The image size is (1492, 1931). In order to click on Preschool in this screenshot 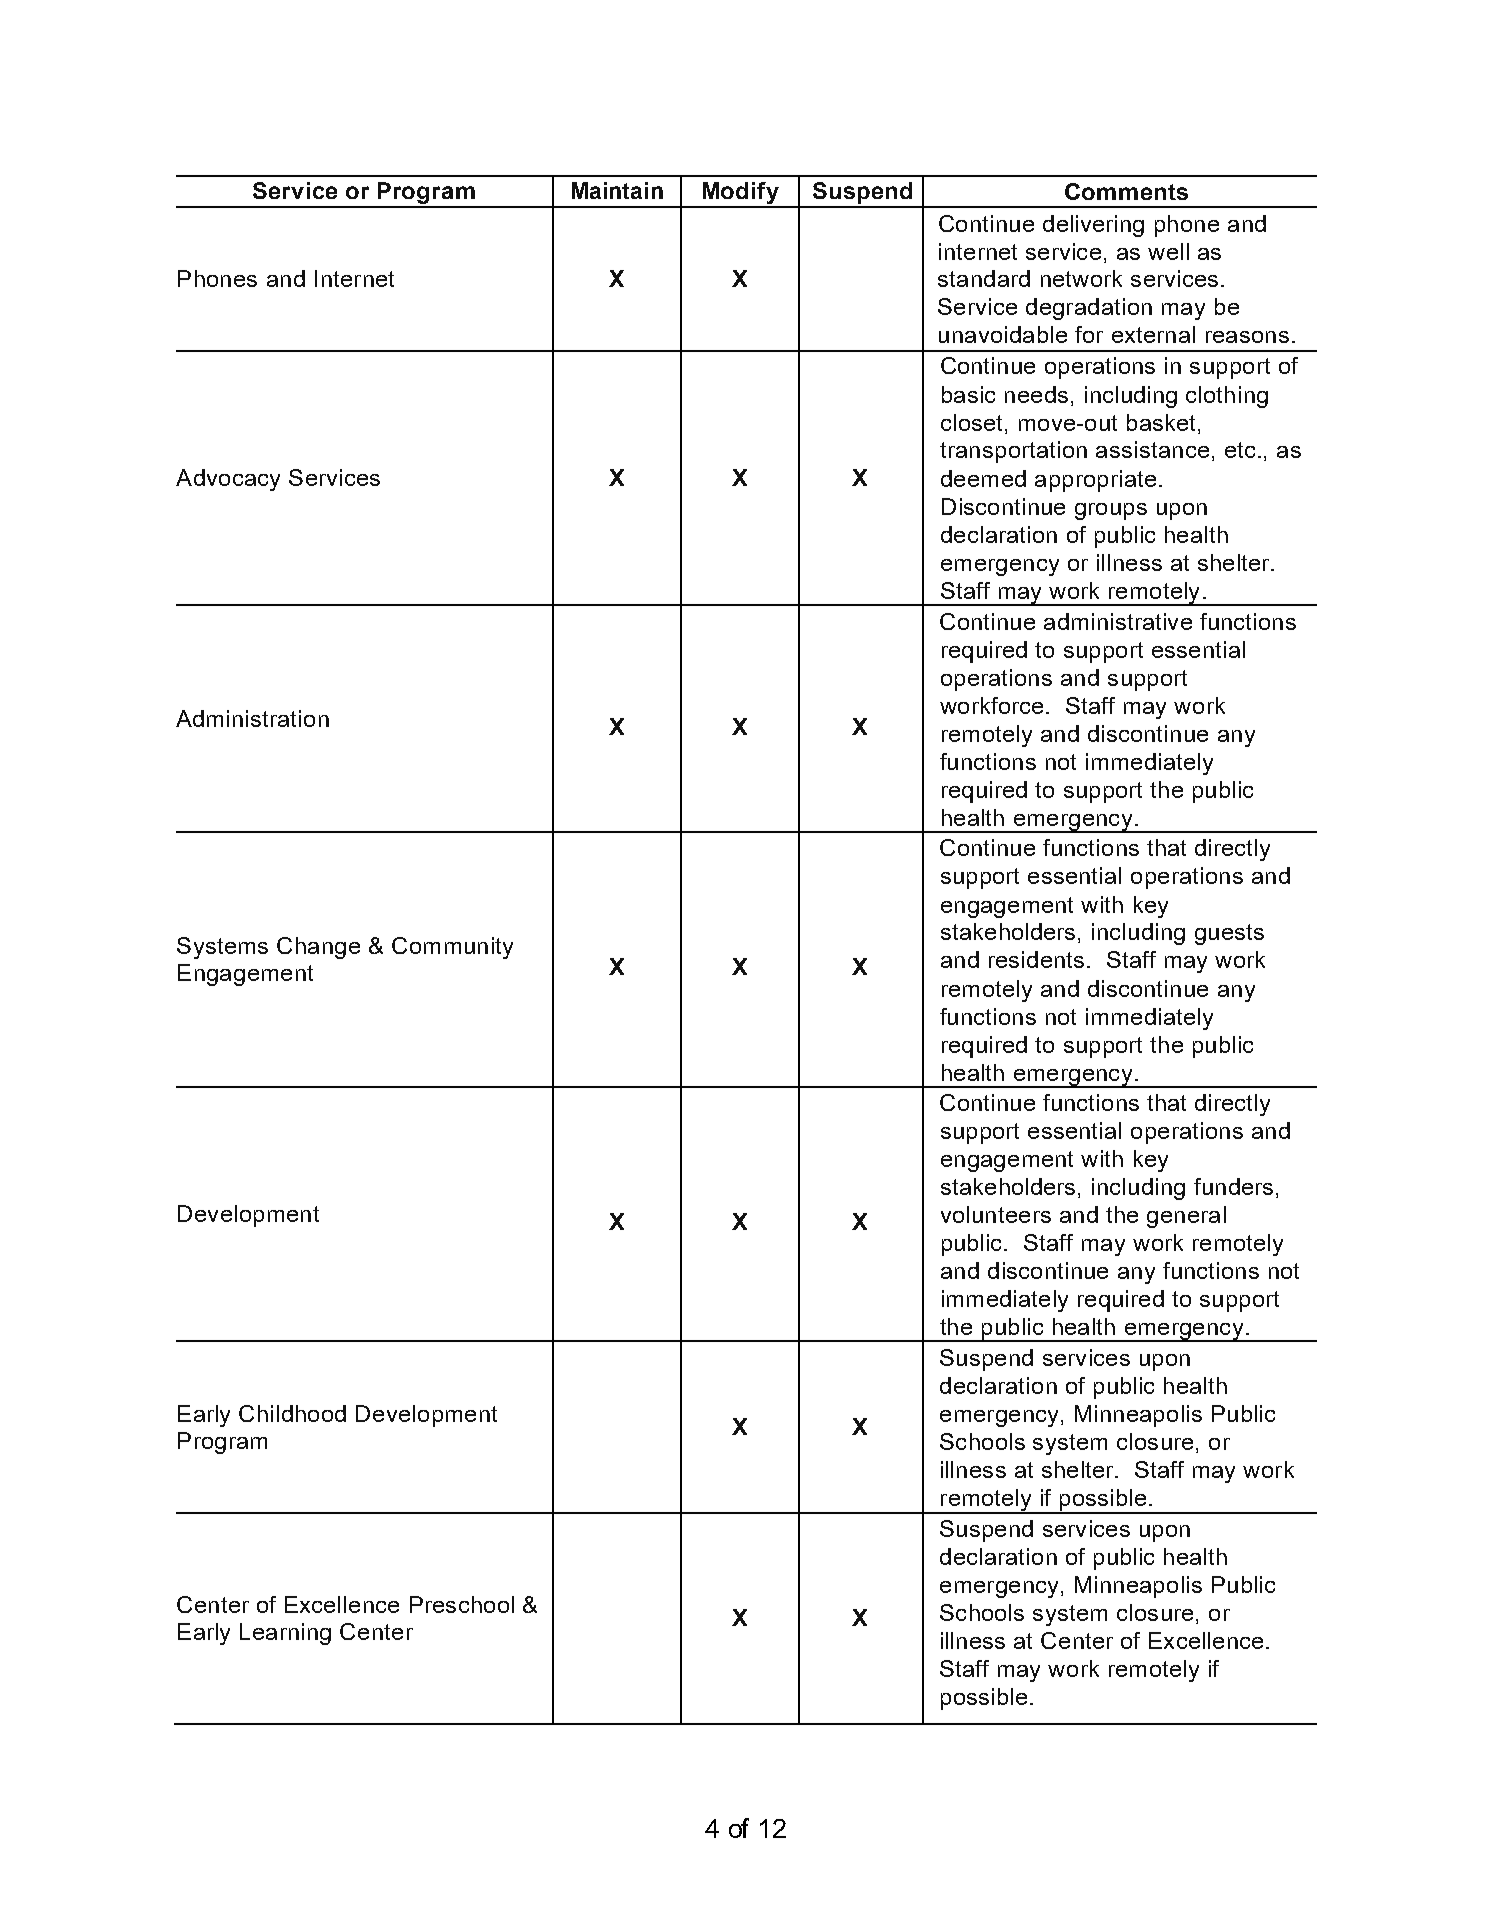, I will do `click(462, 1604)`.
